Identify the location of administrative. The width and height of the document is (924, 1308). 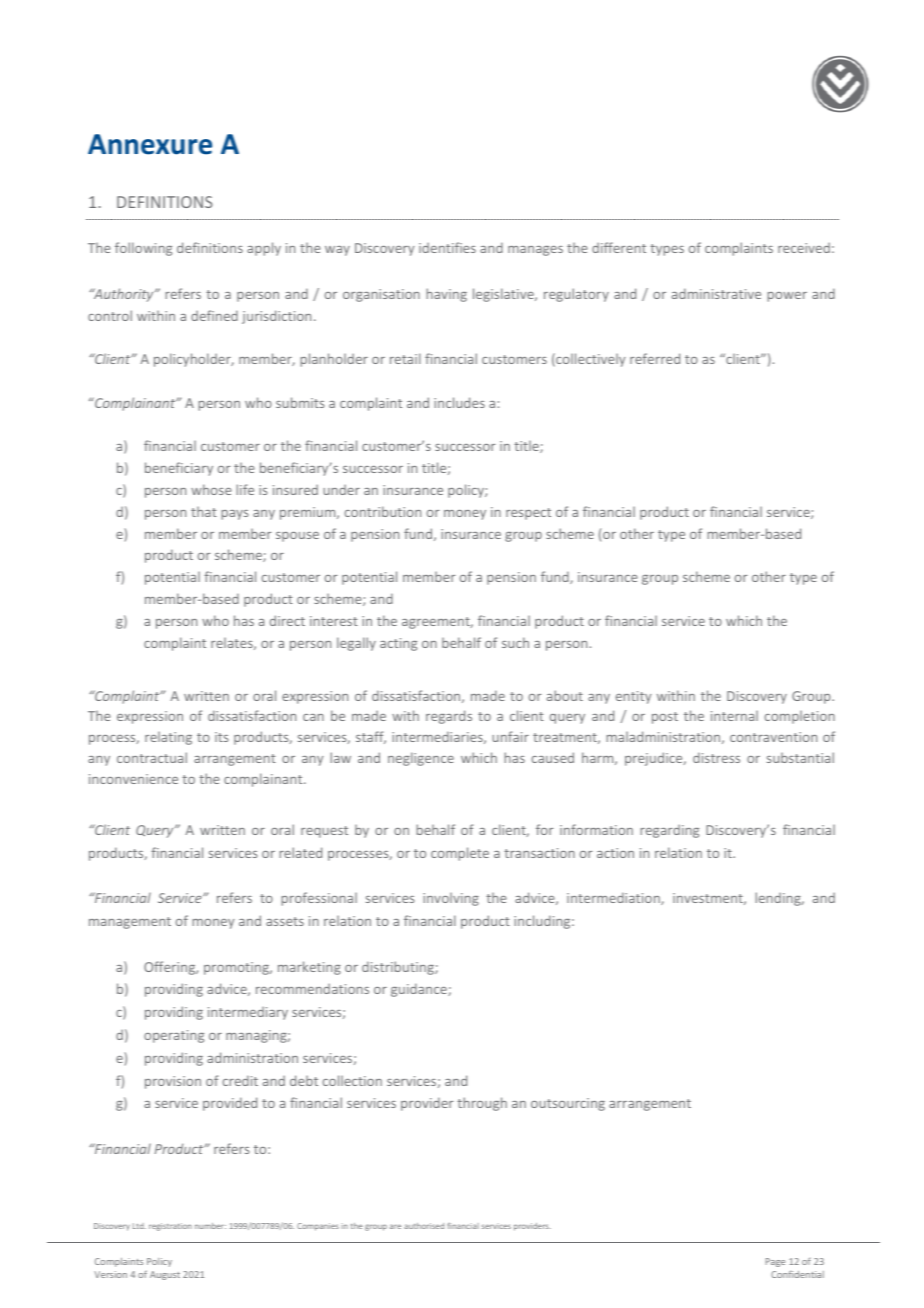
(716, 293).
